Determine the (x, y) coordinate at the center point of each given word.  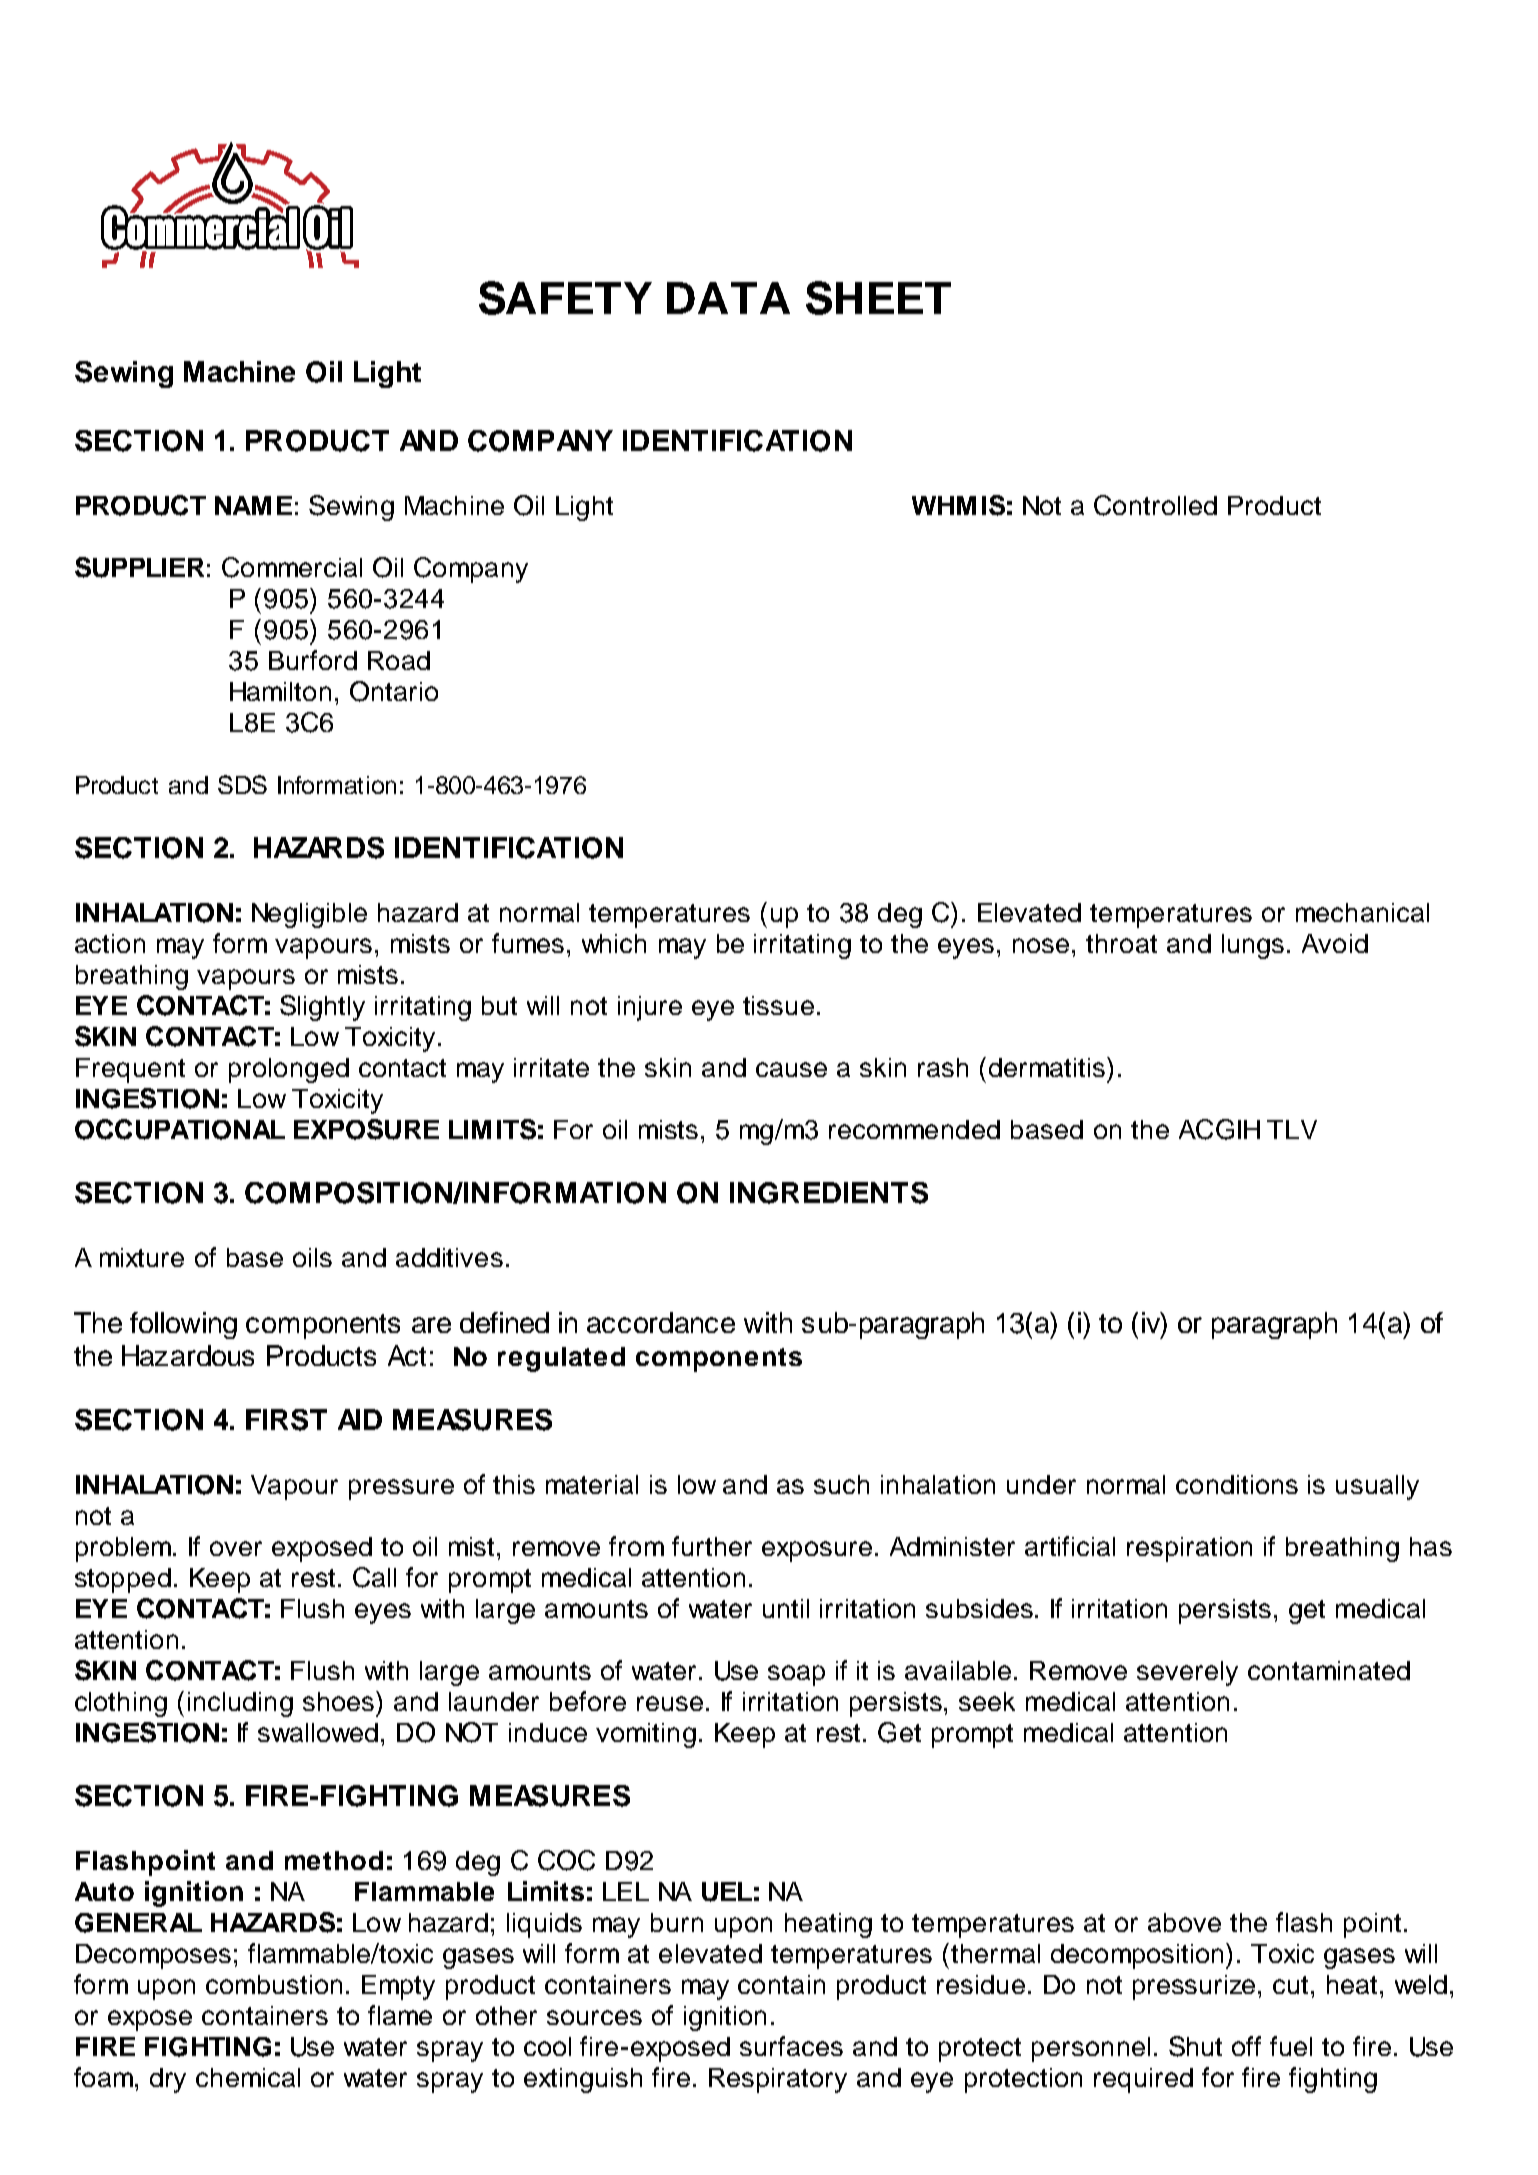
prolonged (289, 1070)
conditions (1237, 1484)
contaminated (1329, 1670)
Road (399, 660)
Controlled (1155, 505)
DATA (728, 298)
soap (796, 1675)
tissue (778, 1005)
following (183, 1325)
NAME (253, 505)
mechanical (1362, 912)
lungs (1253, 946)
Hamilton (280, 691)
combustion (274, 1984)
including (240, 1704)
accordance (661, 1322)
